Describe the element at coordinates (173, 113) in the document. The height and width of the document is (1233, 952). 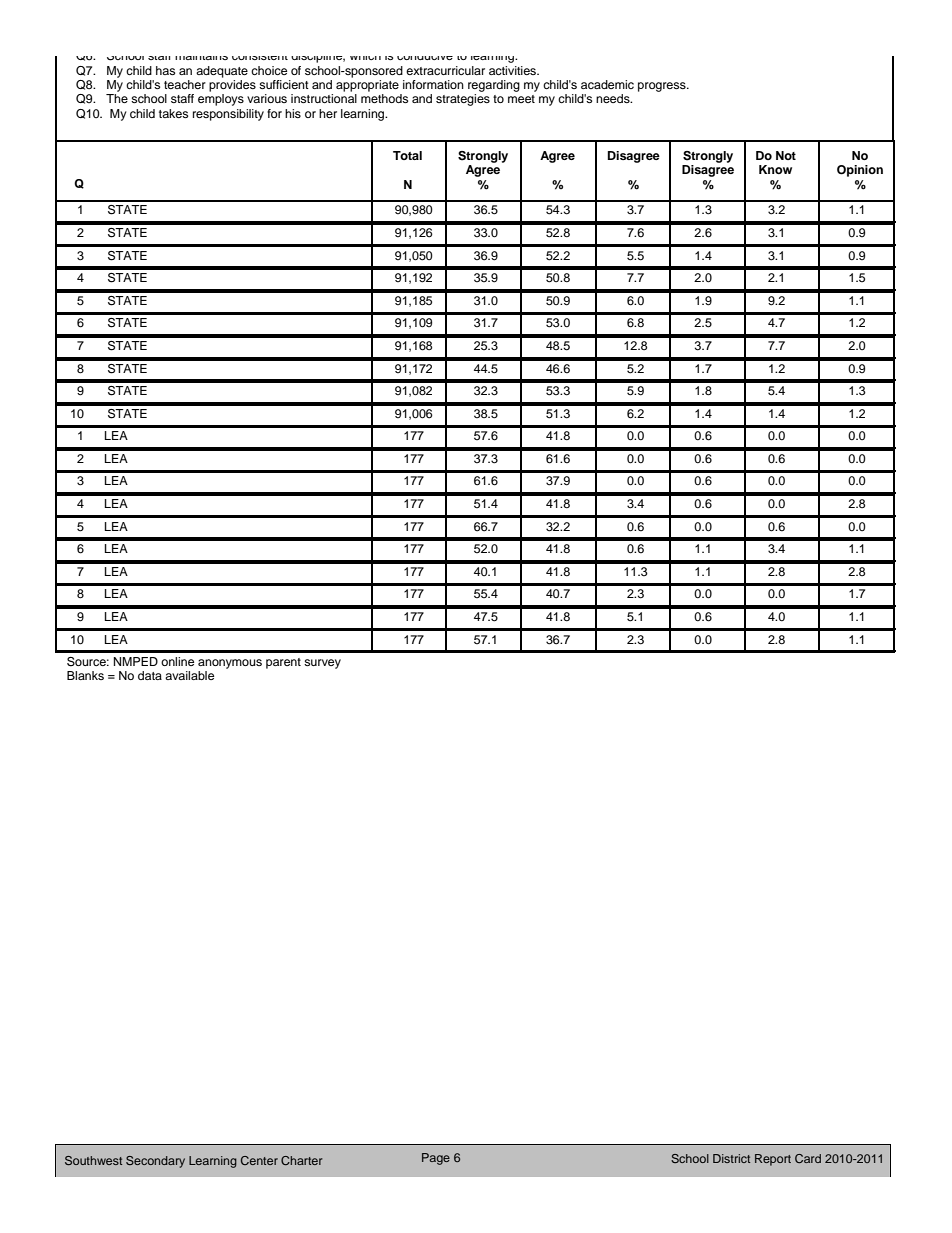
I see `takes` at that location.
